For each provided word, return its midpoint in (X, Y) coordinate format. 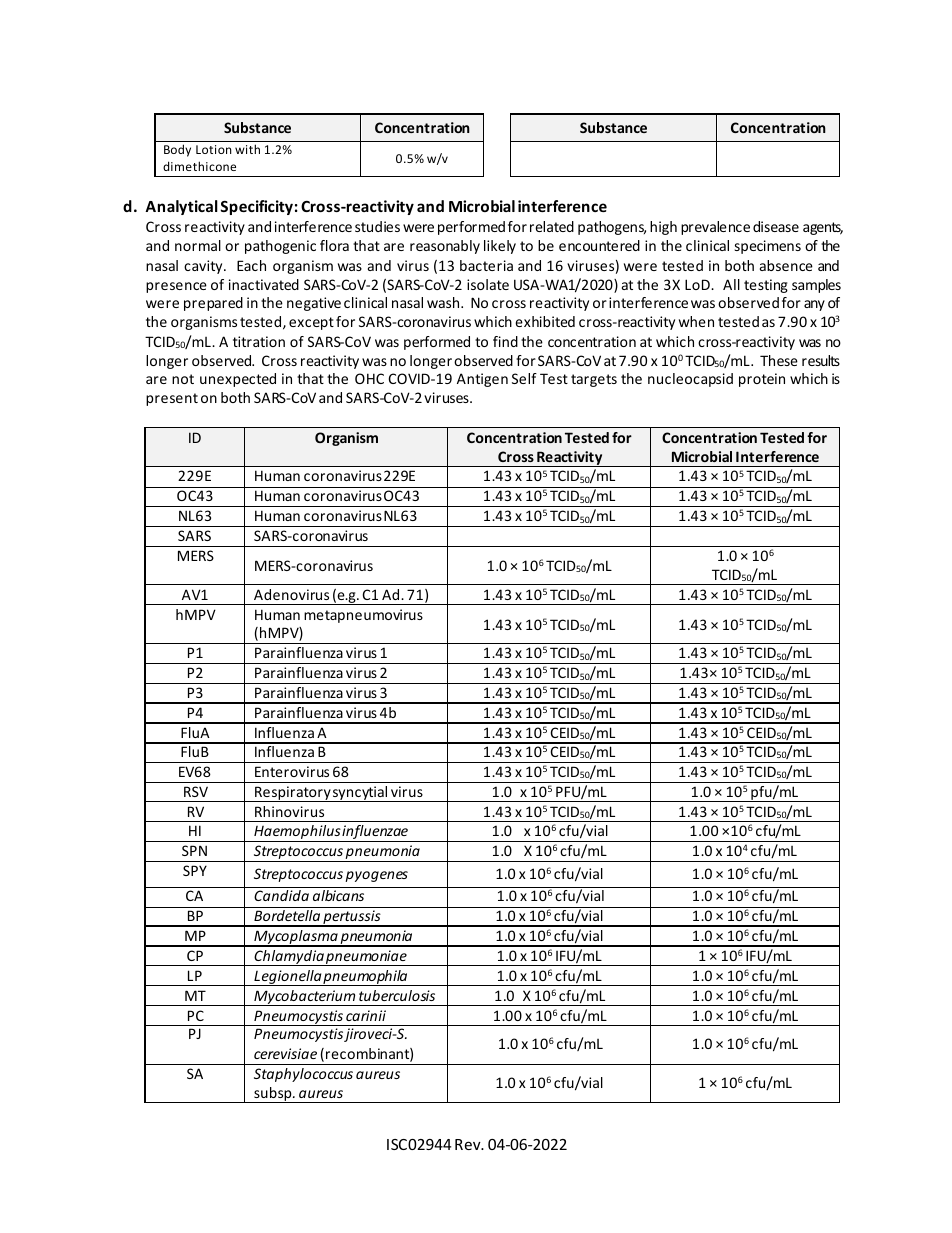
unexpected (238, 380)
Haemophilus (297, 833)
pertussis (352, 918)
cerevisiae (285, 1053)
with (247, 149)
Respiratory (292, 794)
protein (762, 380)
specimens (768, 247)
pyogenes (376, 876)
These (779, 360)
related (552, 226)
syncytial (360, 794)
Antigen (482, 380)
